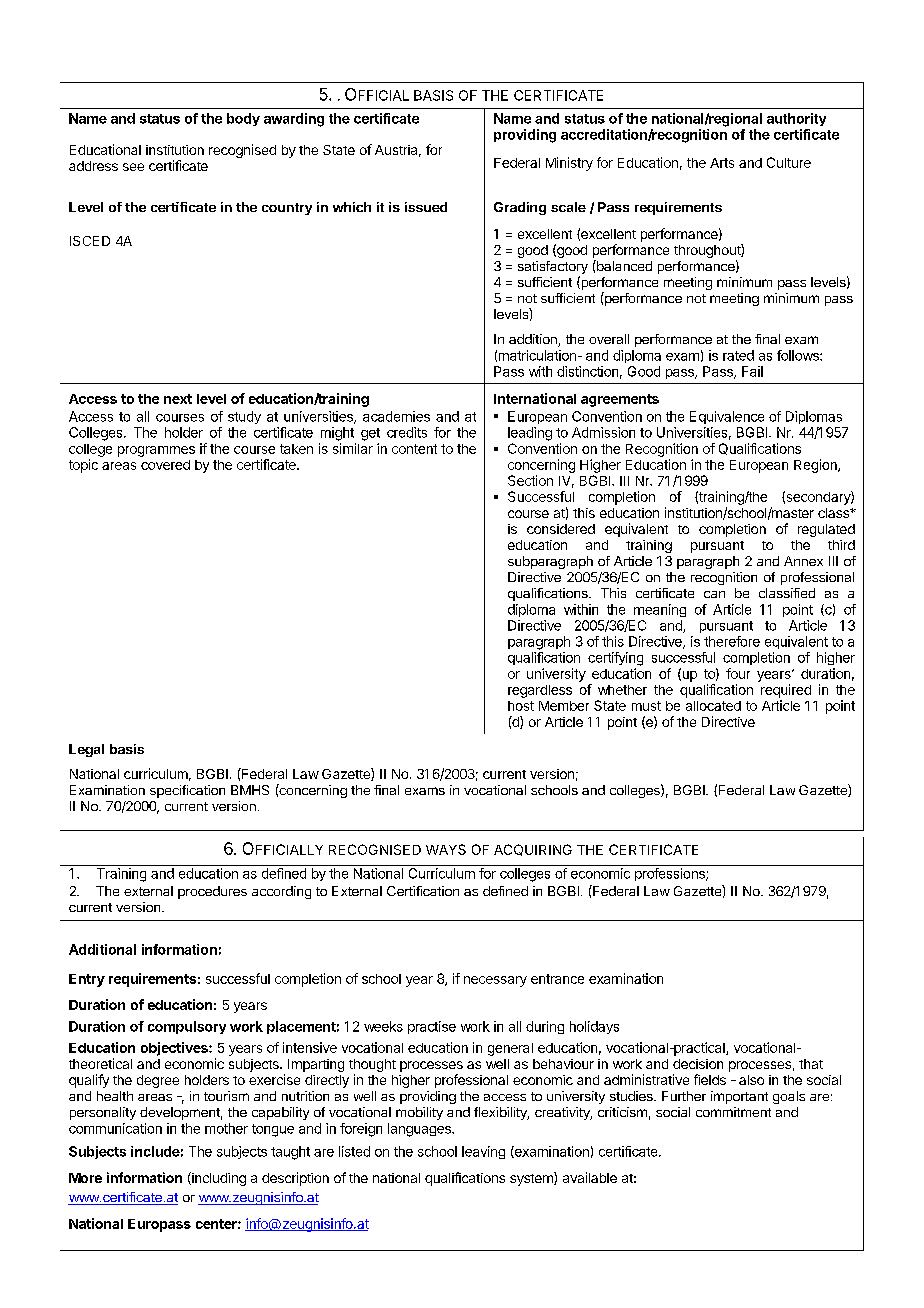  Describe the element at coordinates (540, 691) in the image. I see `regardless` at that location.
